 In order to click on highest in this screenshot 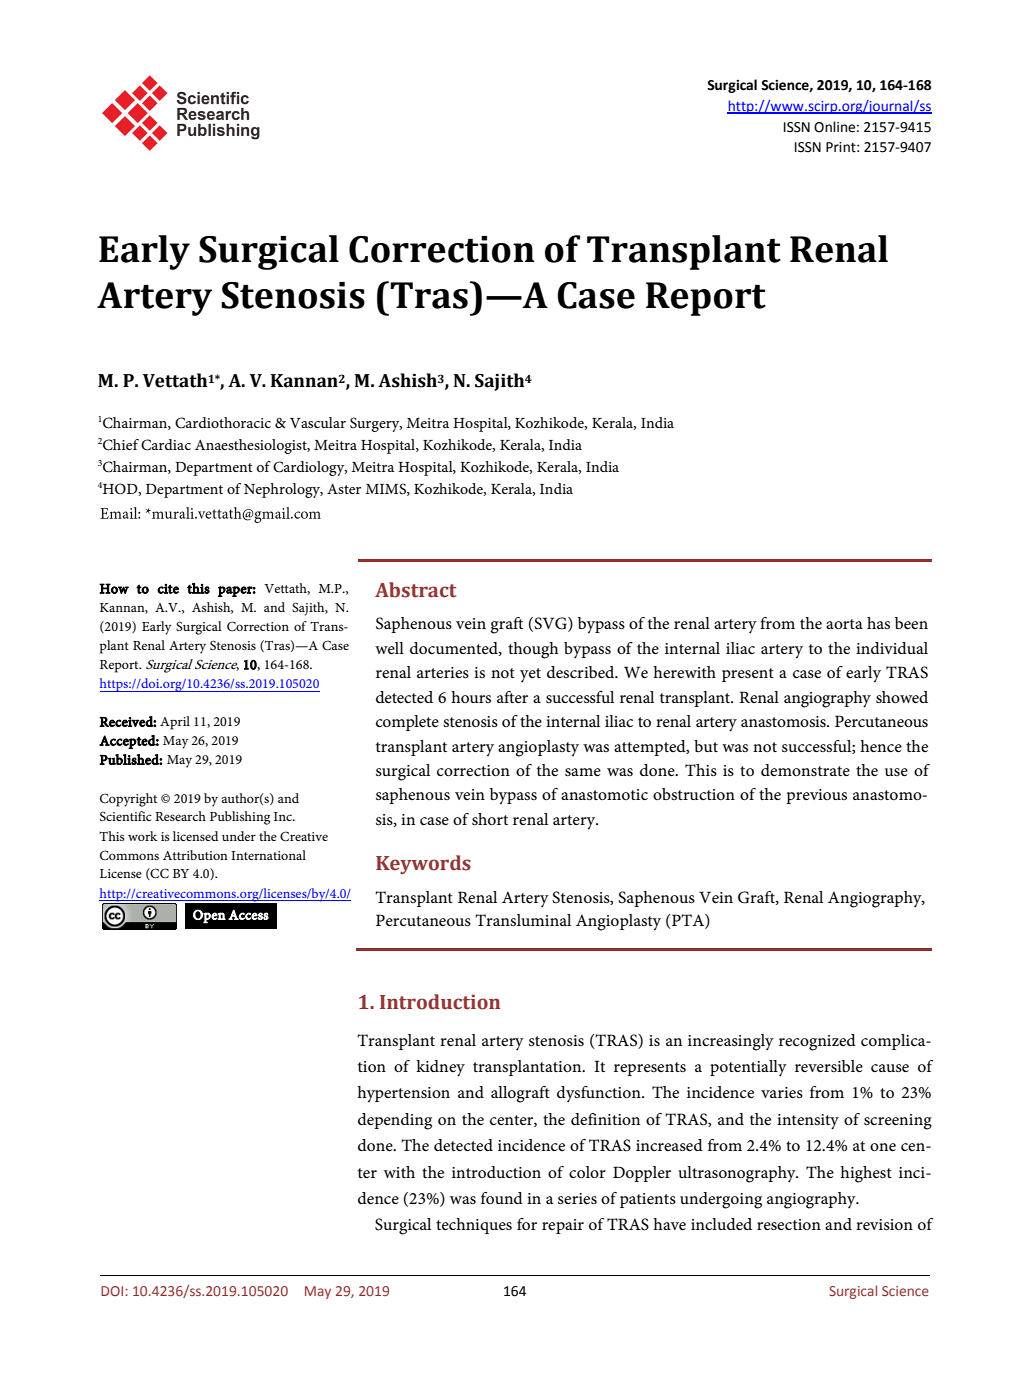, I will do `click(866, 1174)`.
